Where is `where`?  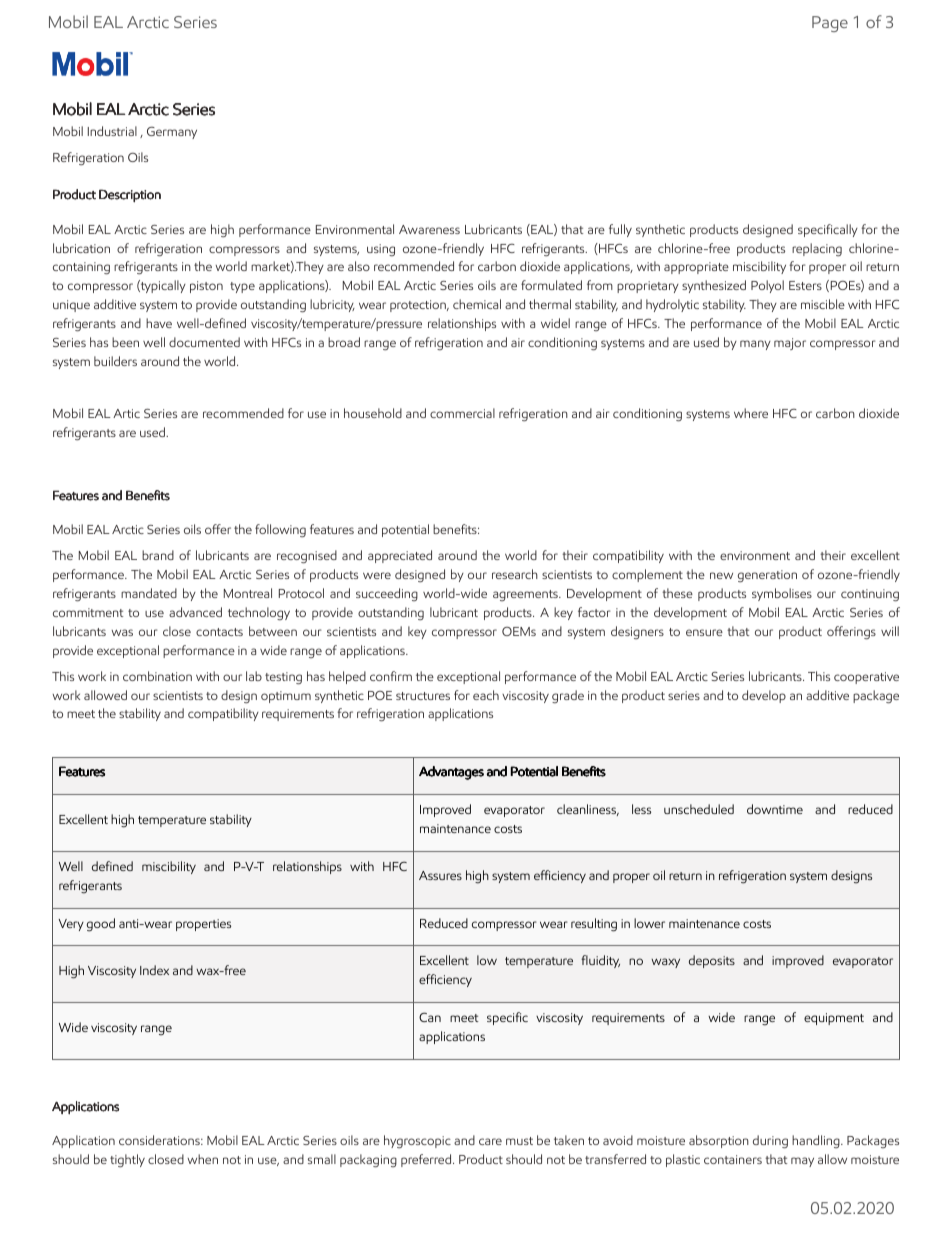 where is located at coordinates (751, 413).
